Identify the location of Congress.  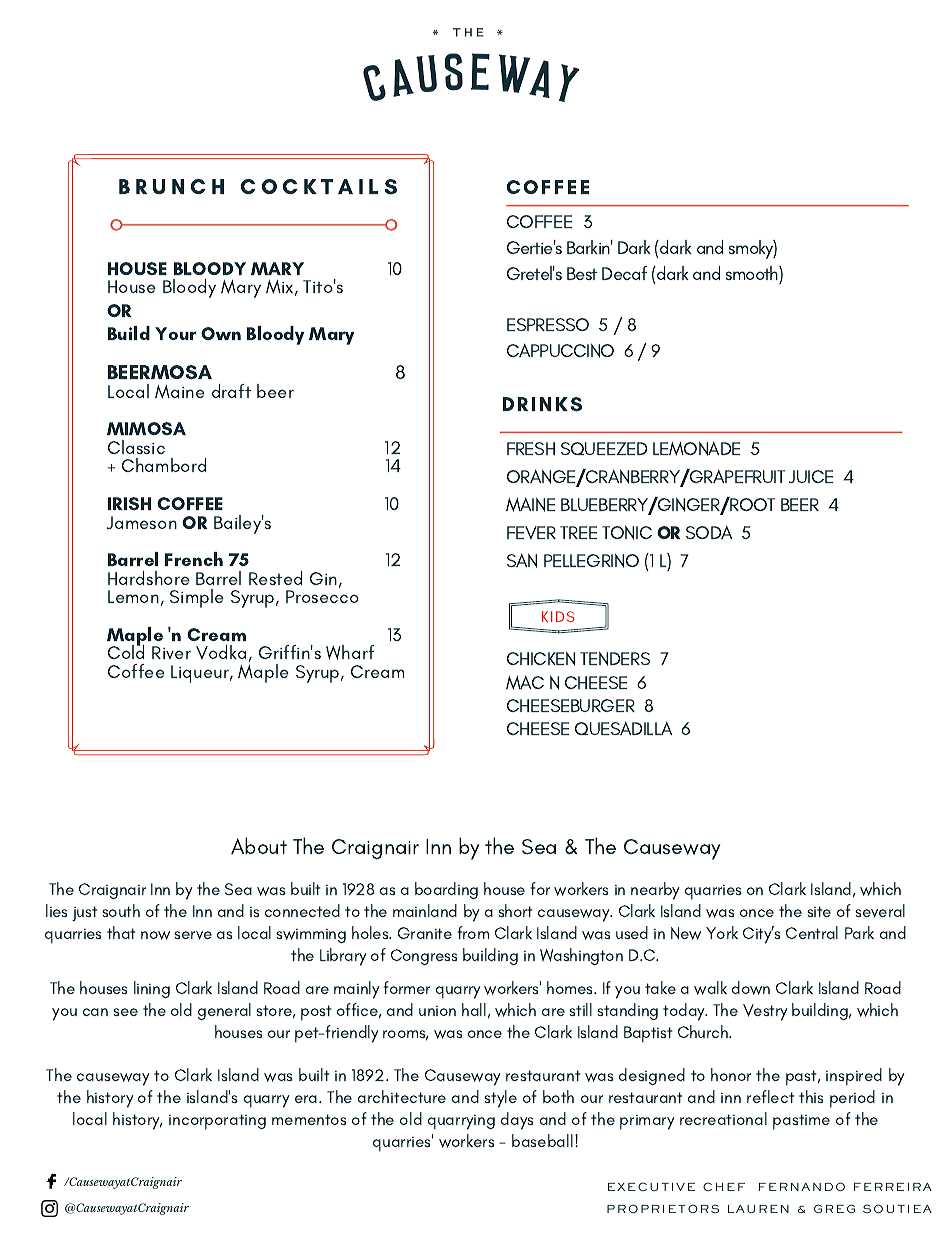
(424, 957).
